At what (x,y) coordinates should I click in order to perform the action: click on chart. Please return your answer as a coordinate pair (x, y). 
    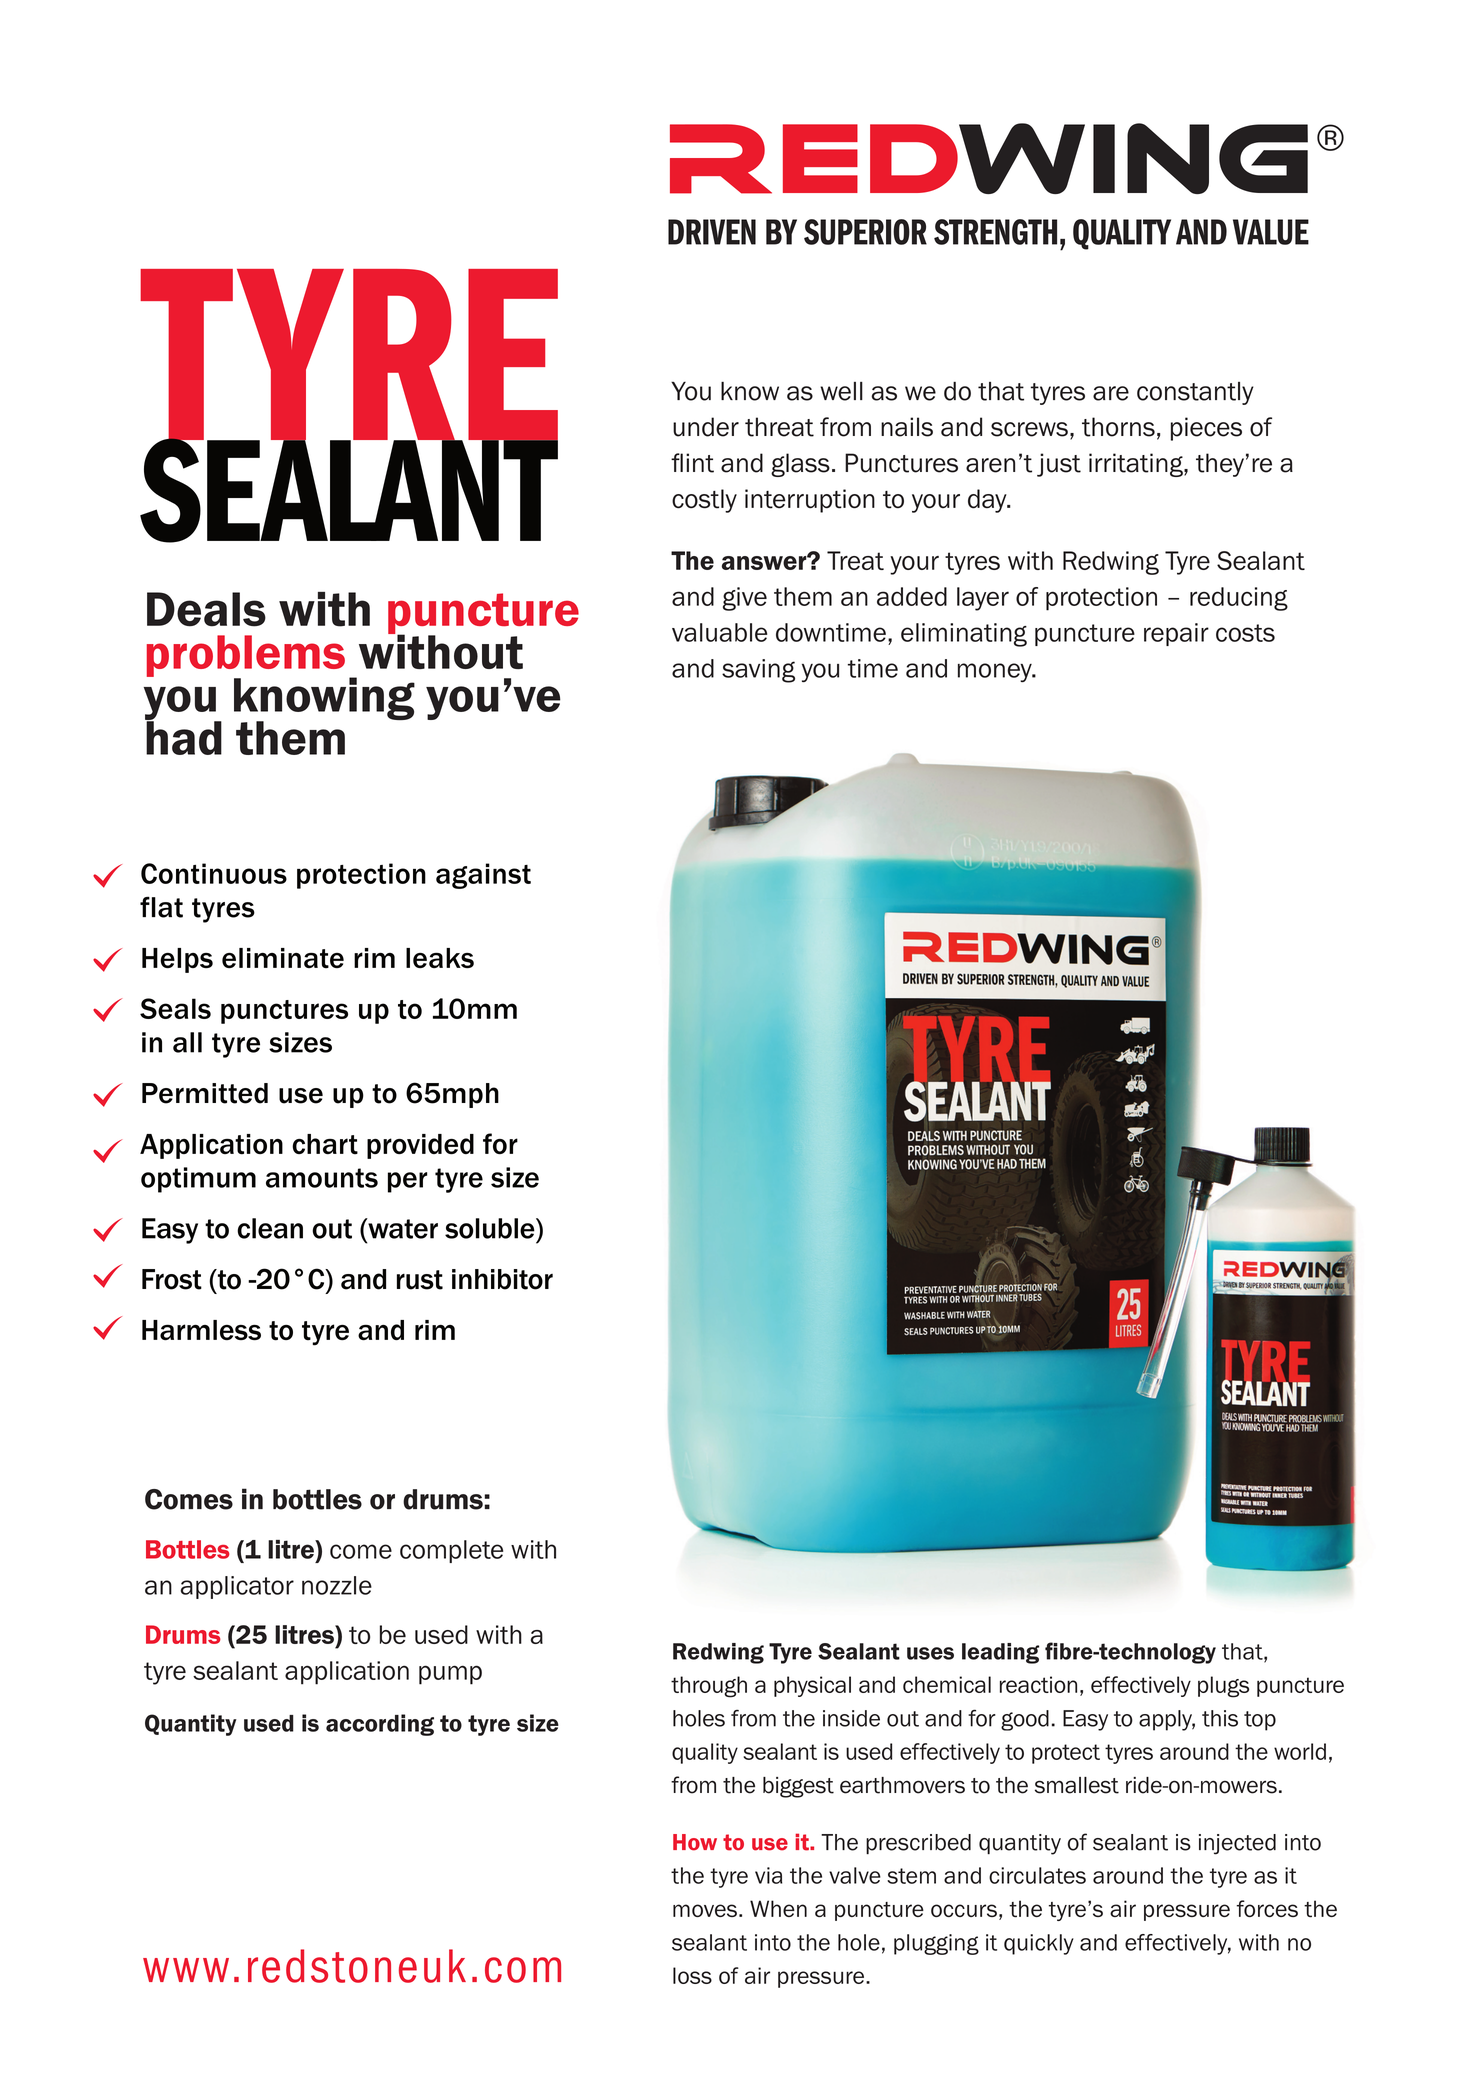
    Looking at the image, I should click on (325, 1144).
